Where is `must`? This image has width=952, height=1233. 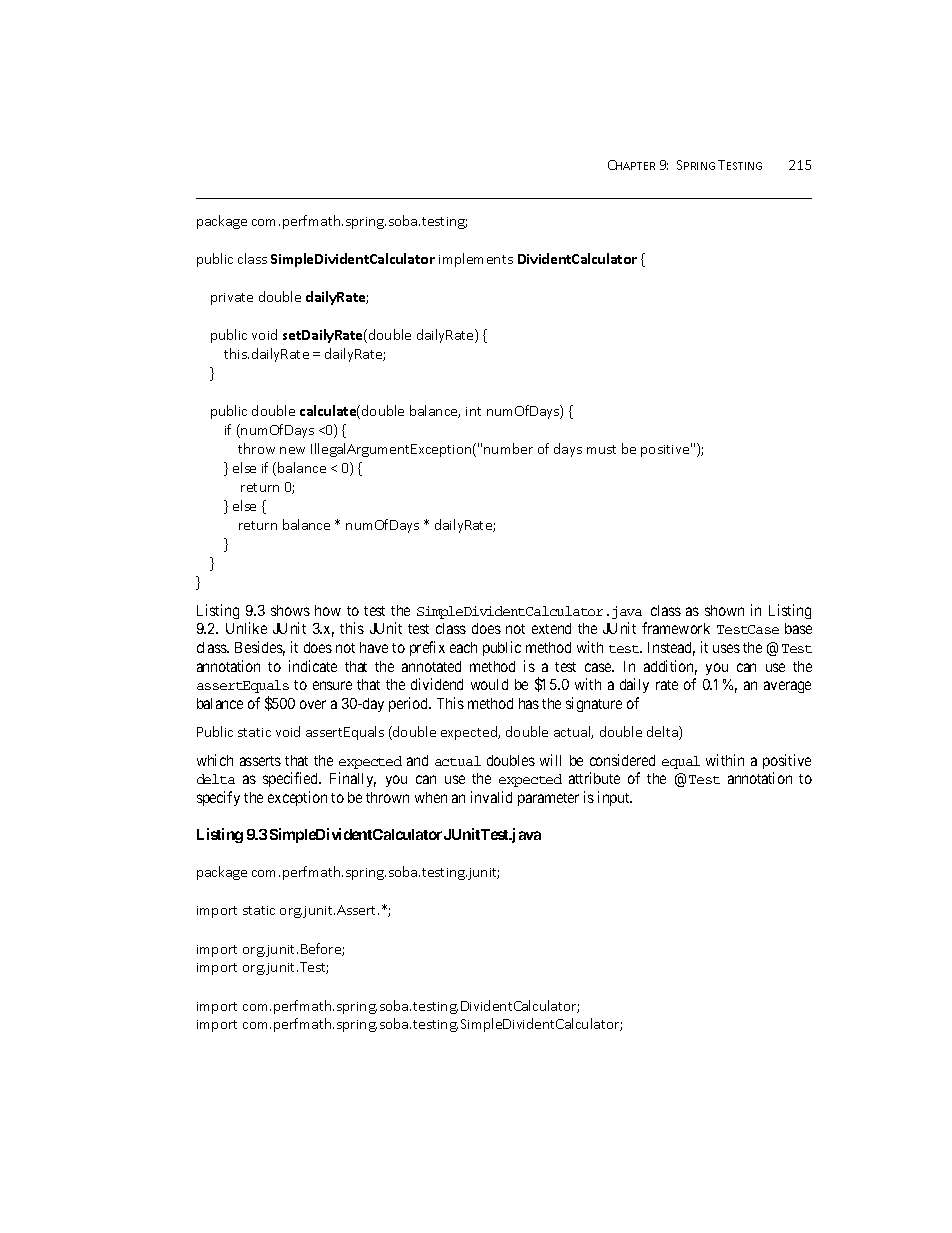
must is located at coordinates (601, 449).
